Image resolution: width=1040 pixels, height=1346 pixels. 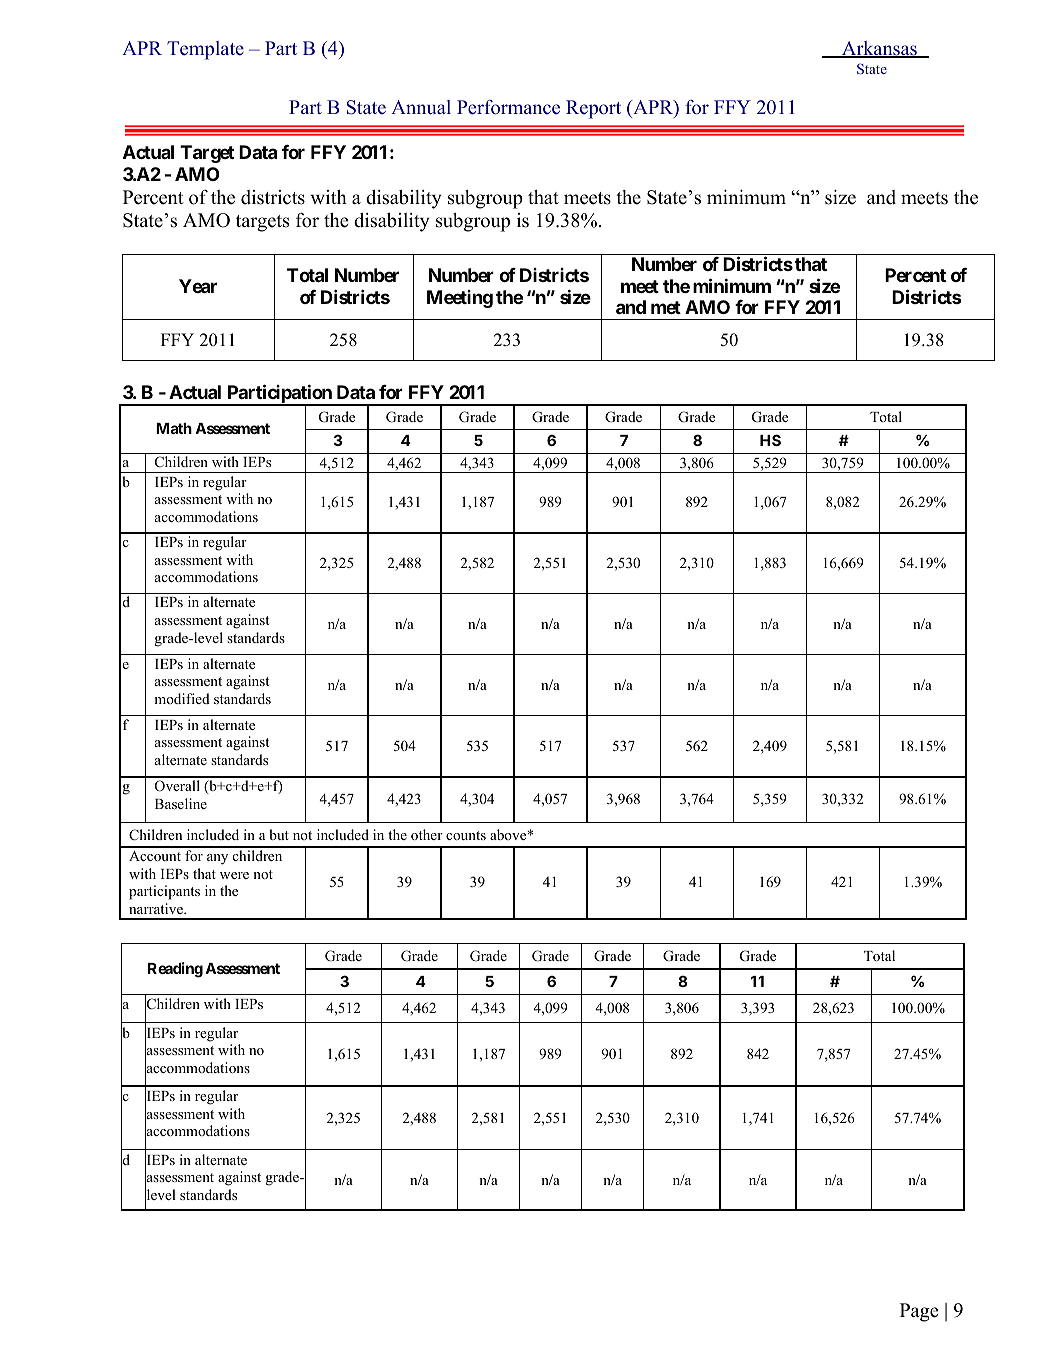 What do you see at coordinates (175, 970) in the screenshot?
I see `Reading` at bounding box center [175, 970].
